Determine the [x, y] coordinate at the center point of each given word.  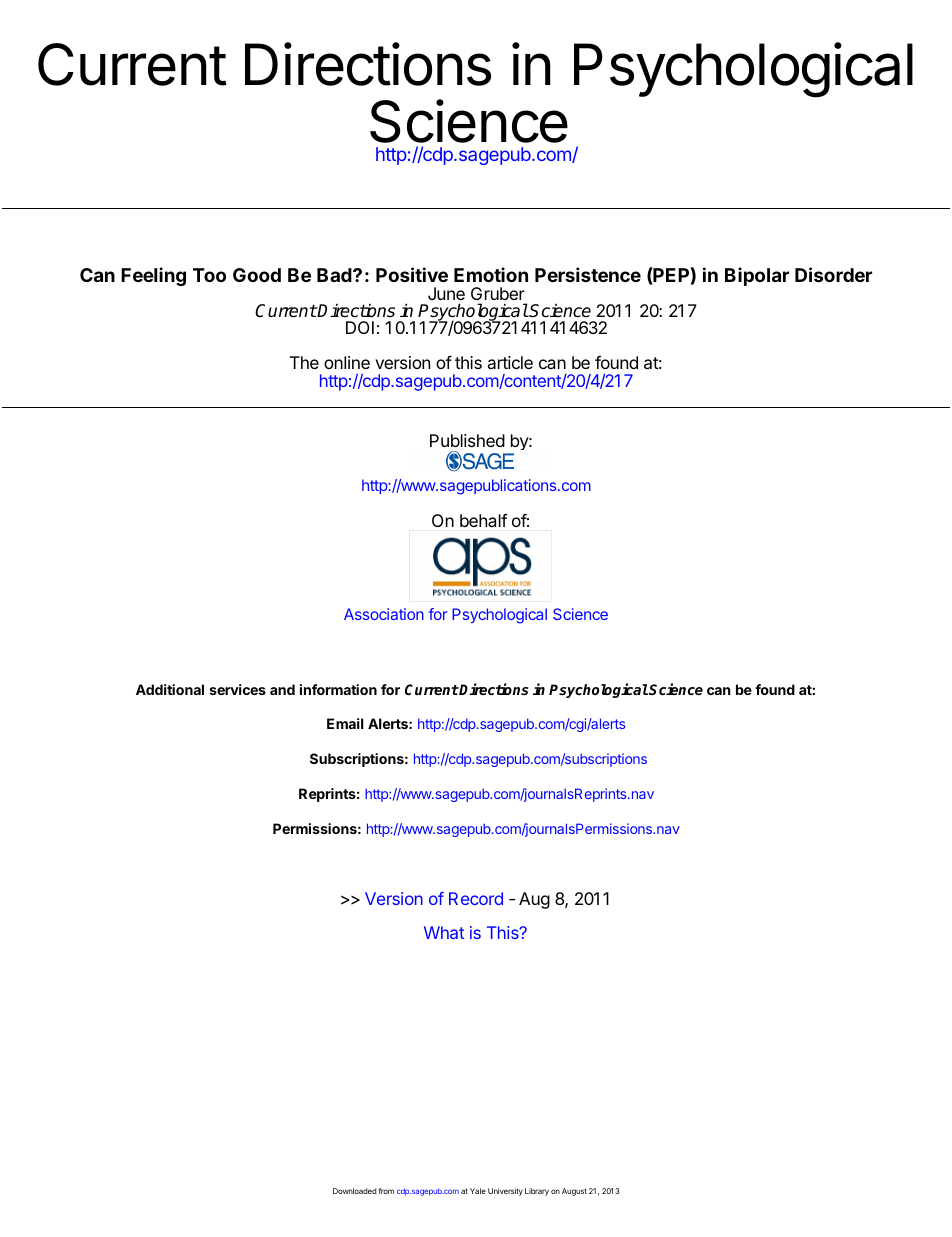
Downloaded [355, 1191]
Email [345, 723]
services [237, 689]
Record [476, 898]
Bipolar [757, 276]
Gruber [498, 293]
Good [257, 275]
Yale [478, 1191]
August [574, 1192]
